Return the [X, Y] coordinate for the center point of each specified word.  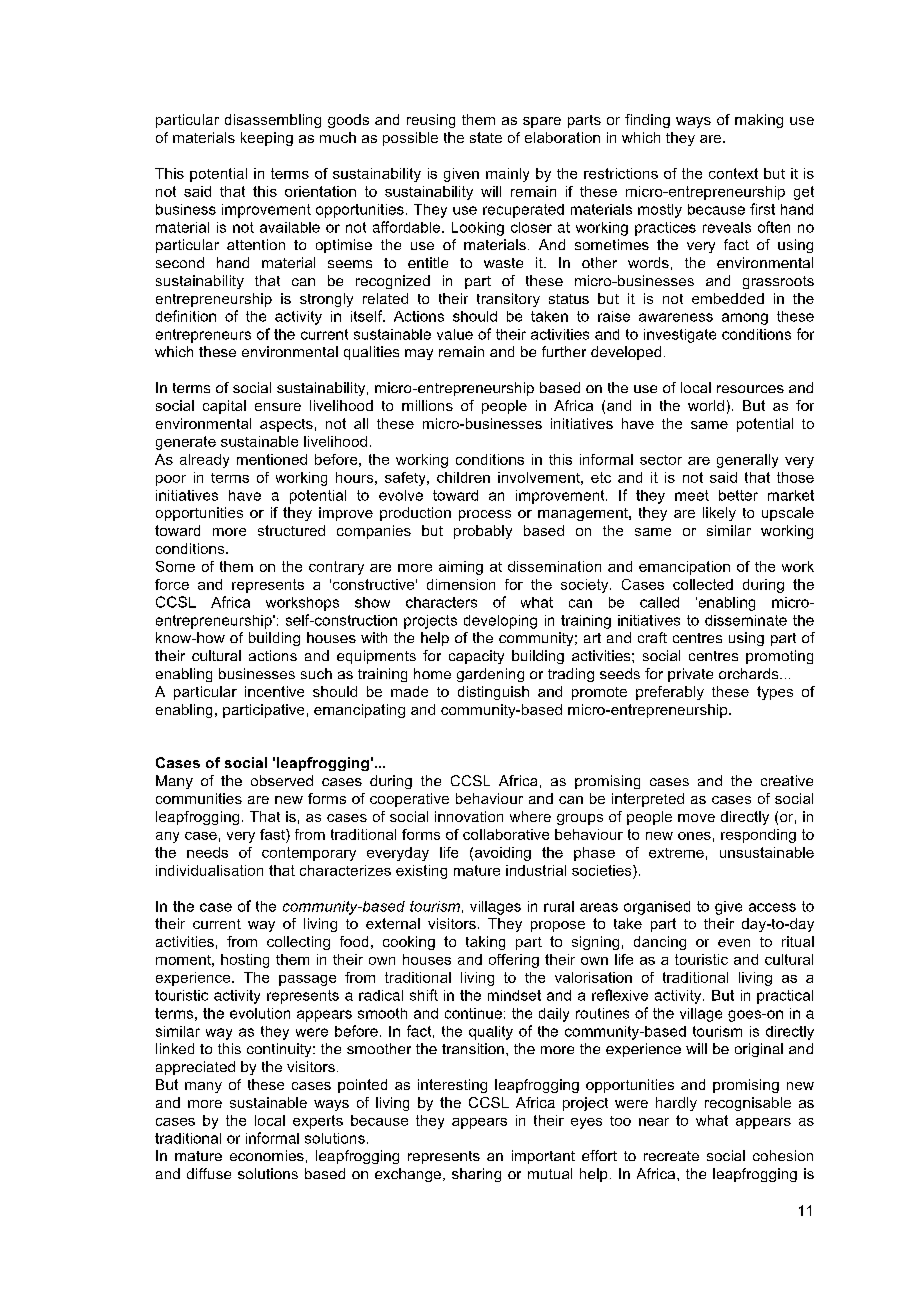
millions [427, 405]
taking [485, 943]
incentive [274, 691]
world [706, 405]
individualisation [209, 870]
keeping [267, 139]
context [733, 173]
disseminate [746, 620]
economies [267, 1155]
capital [224, 407]
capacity [476, 657]
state [486, 137]
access [772, 907]
